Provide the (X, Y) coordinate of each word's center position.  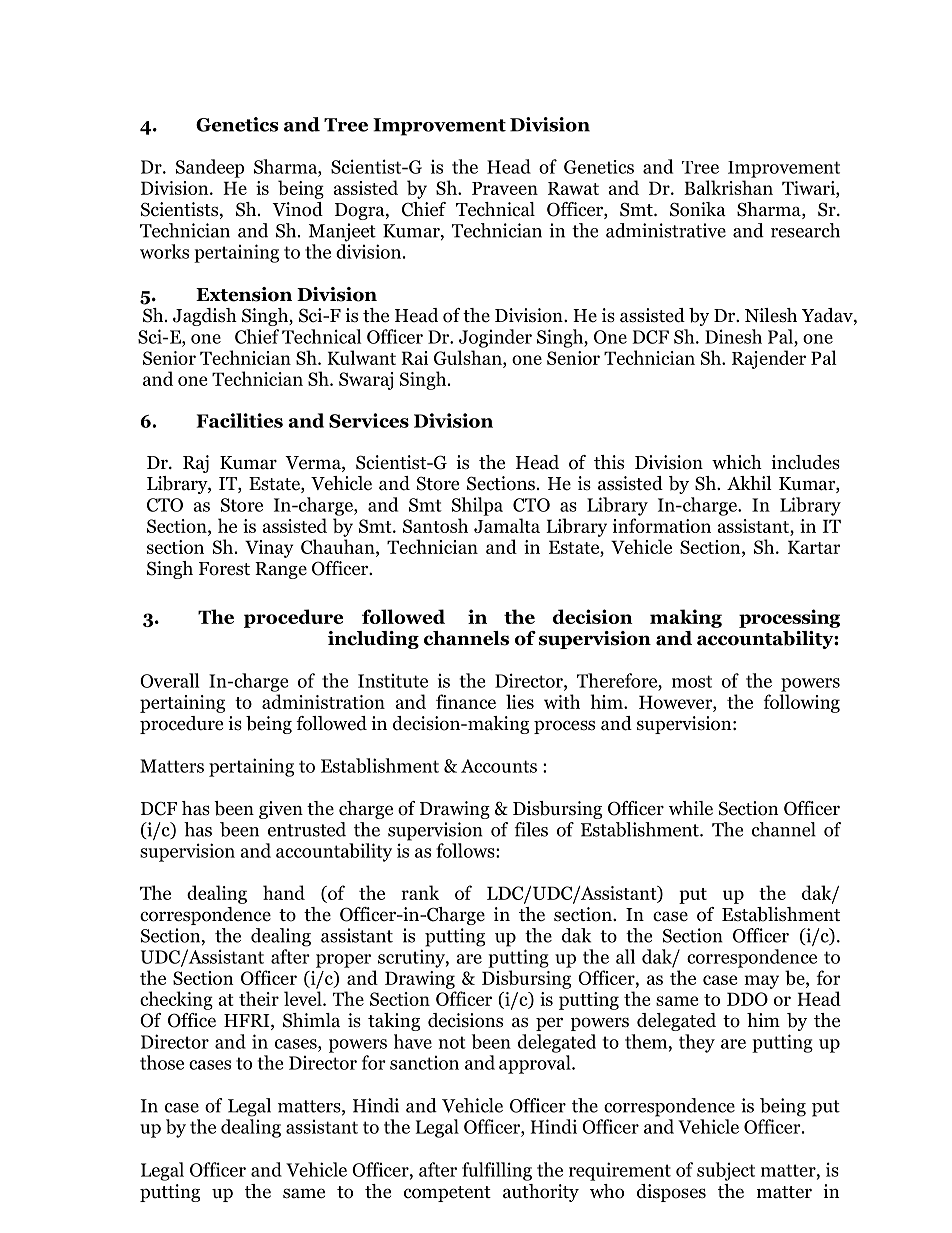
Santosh (435, 525)
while (690, 808)
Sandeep (210, 168)
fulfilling (497, 1171)
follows (466, 850)
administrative (666, 230)
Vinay (269, 549)
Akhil (749, 483)
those (162, 1062)
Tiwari (809, 188)
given (281, 810)
